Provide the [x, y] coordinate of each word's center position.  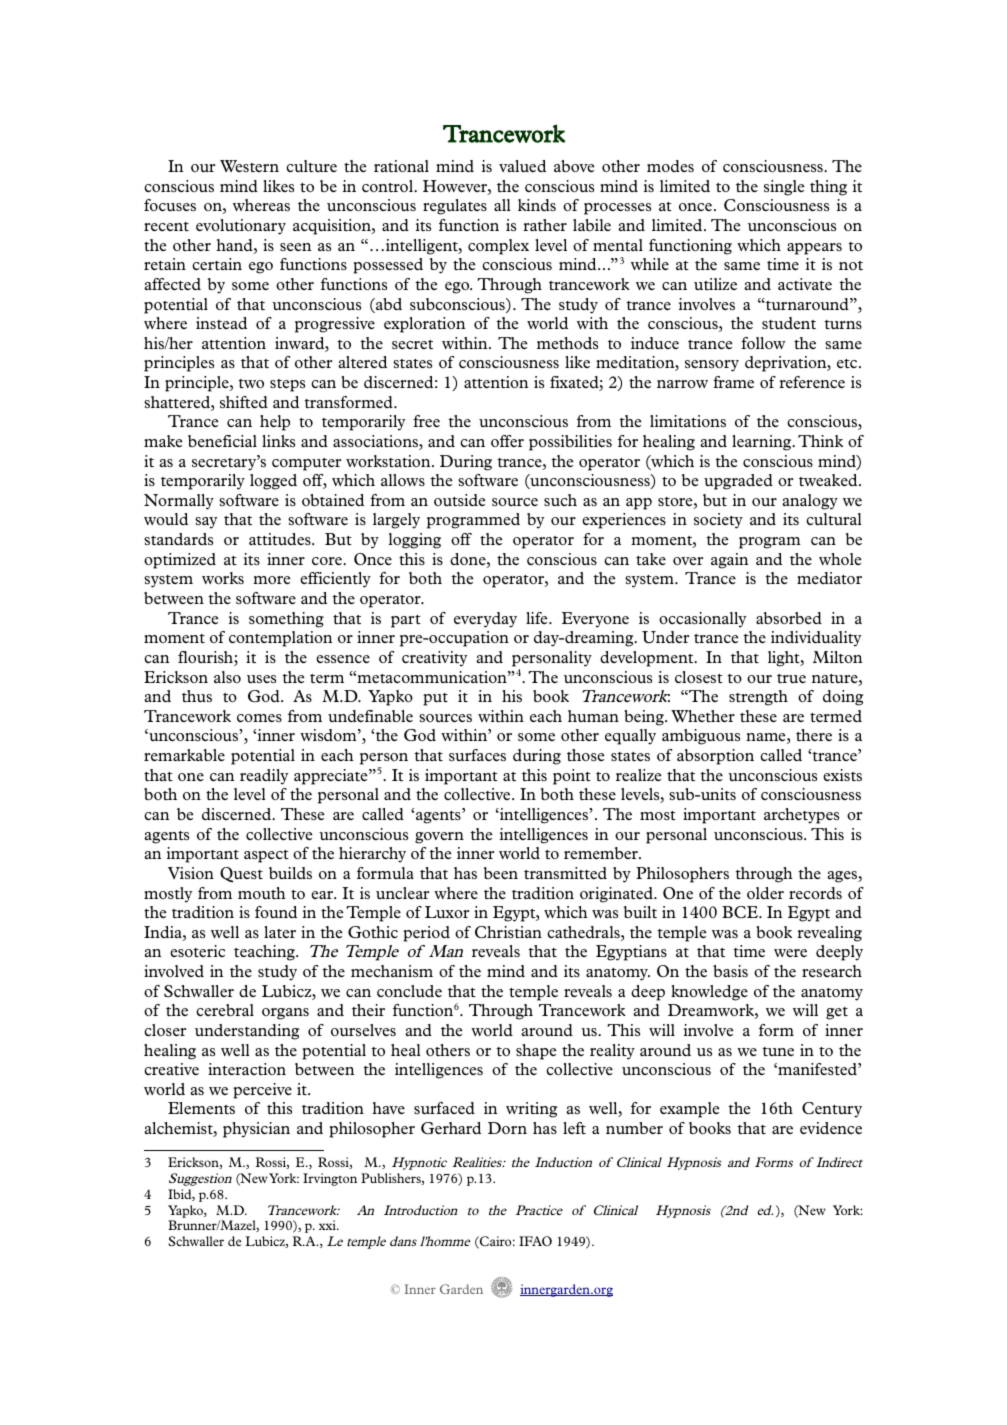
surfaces [477, 755]
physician [256, 1130]
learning [763, 443]
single [784, 188]
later [280, 932]
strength [758, 698]
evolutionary [241, 227]
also [227, 677]
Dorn [507, 1128]
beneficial [222, 441]
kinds [537, 205]
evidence [831, 1128]
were [790, 953]
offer [507, 441]
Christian [508, 932]
